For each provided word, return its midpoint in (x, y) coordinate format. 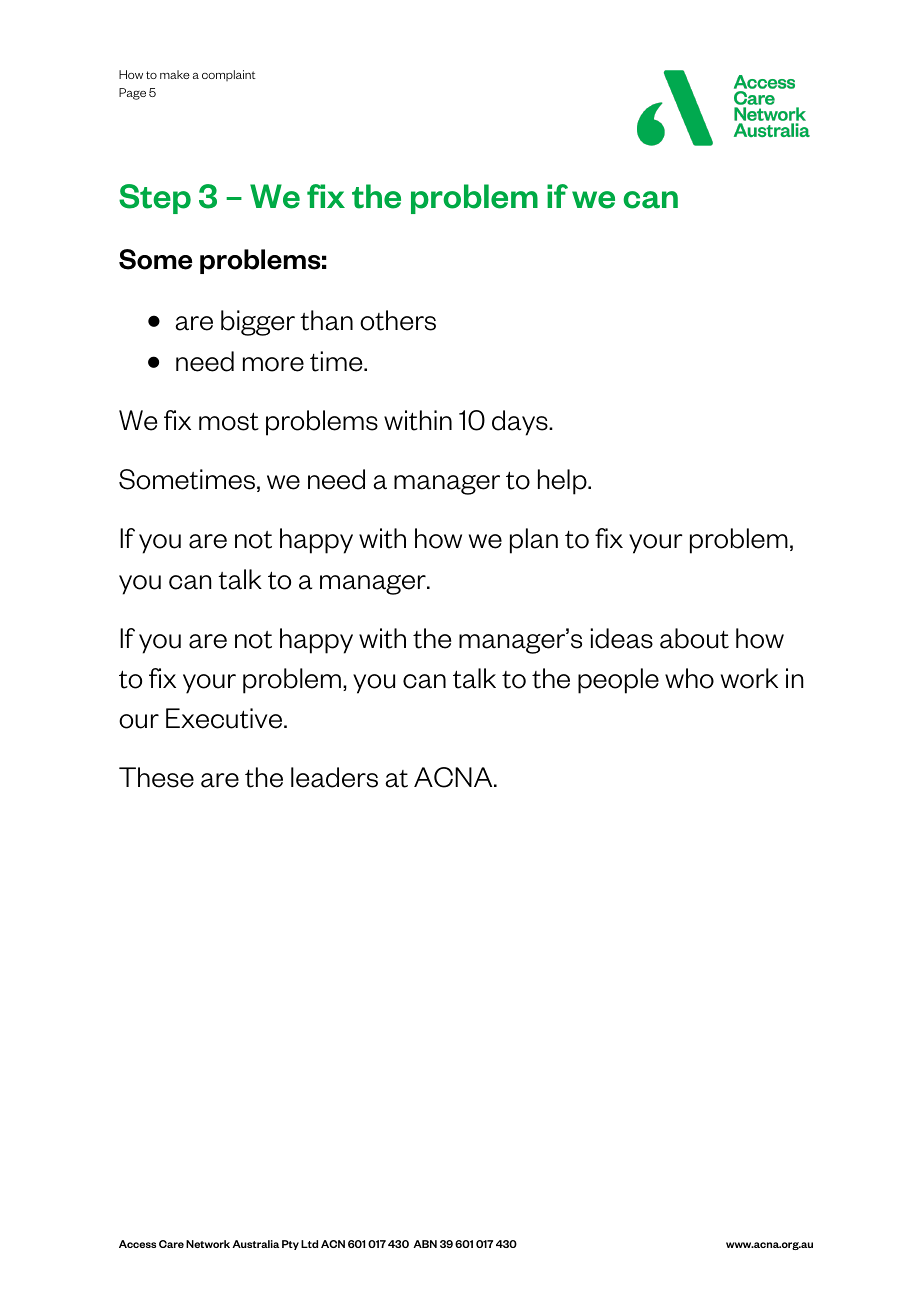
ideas (621, 638)
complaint (229, 75)
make (175, 74)
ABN (425, 1244)
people (618, 681)
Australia (255, 1244)
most (229, 421)
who (689, 678)
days (521, 423)
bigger (258, 323)
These (156, 777)
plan (534, 541)
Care (171, 1244)
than (326, 320)
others (398, 320)
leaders (334, 777)
